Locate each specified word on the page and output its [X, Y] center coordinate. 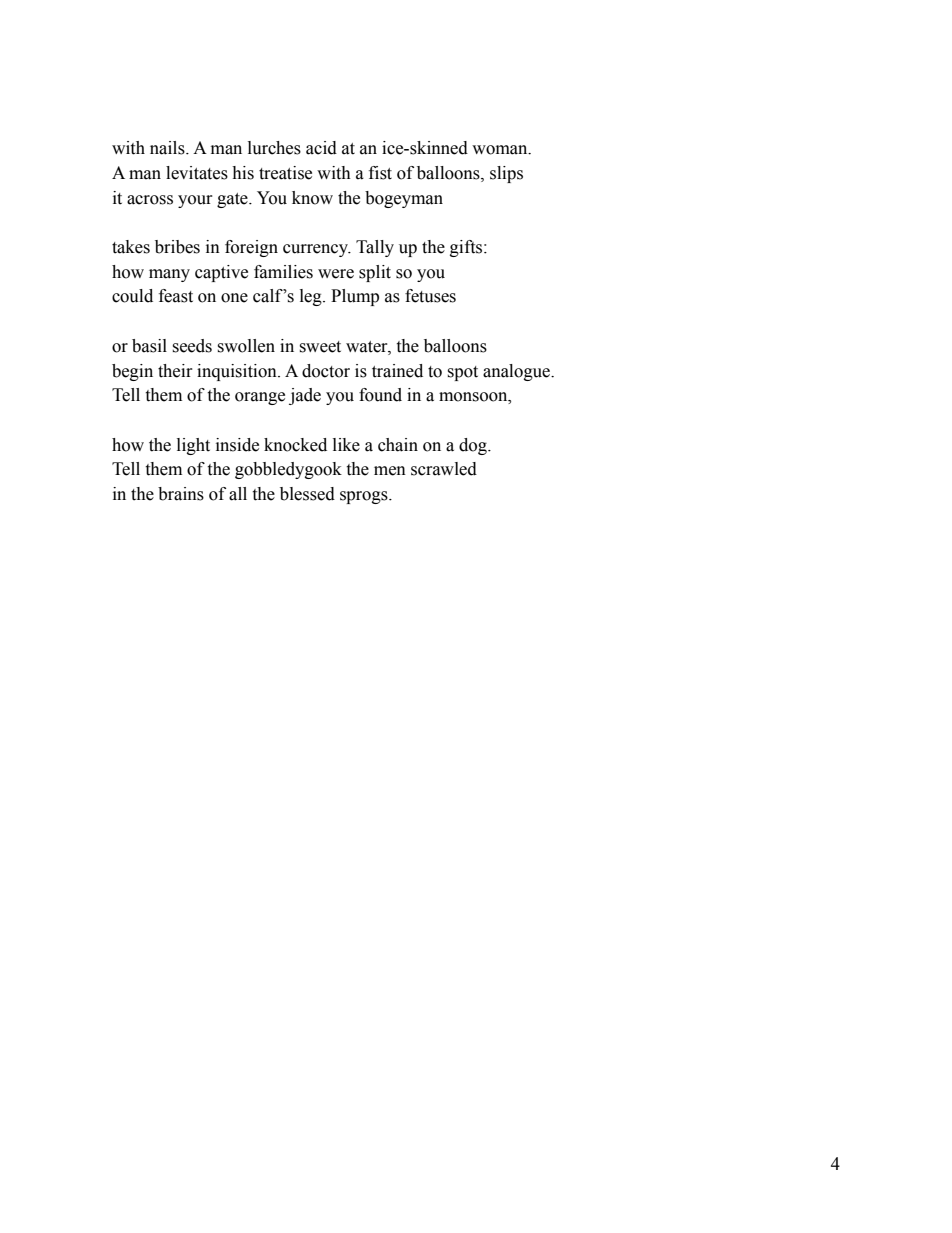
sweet [320, 347]
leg [312, 297]
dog [474, 446]
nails [168, 148]
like [346, 445]
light [193, 446]
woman [501, 150]
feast [176, 296]
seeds [192, 346]
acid [321, 148]
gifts [467, 248]
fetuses [430, 296]
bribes [177, 247]
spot [462, 373]
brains [181, 494]
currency [317, 250]
